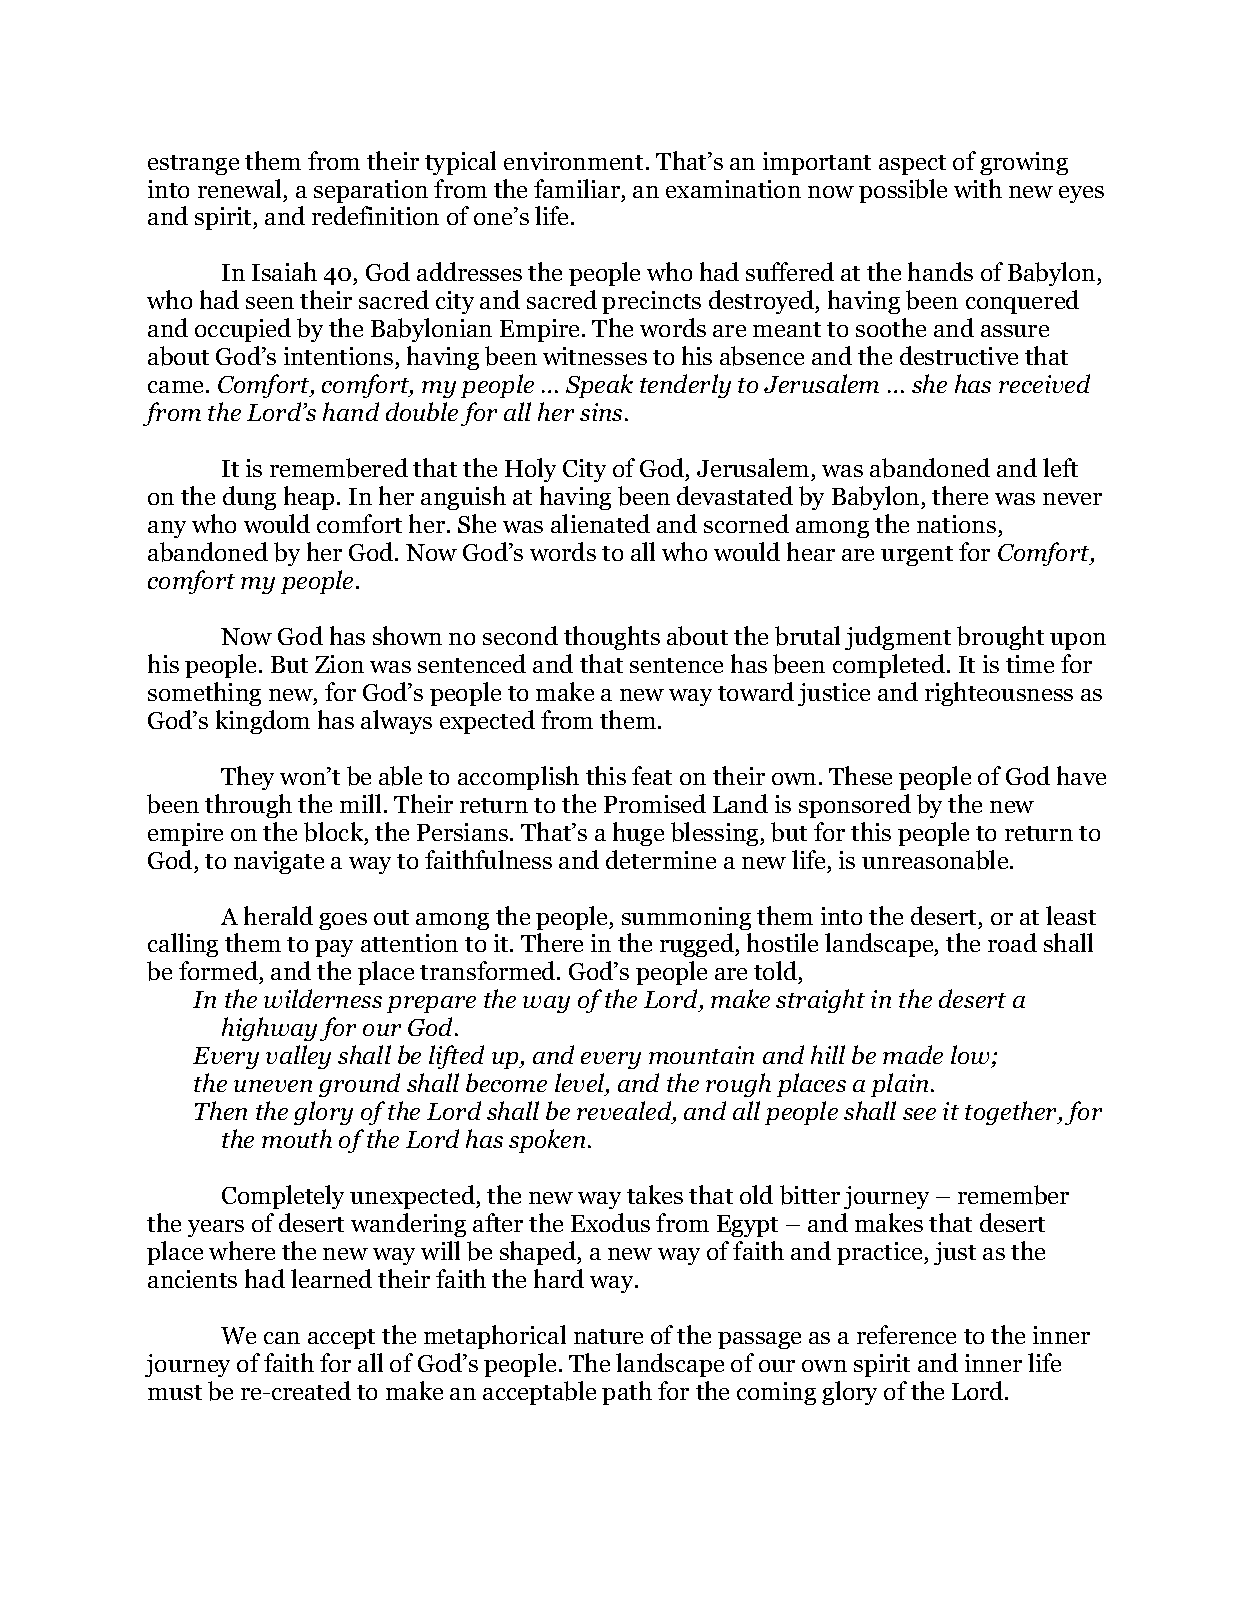  I want to click on reference, so click(906, 1334).
